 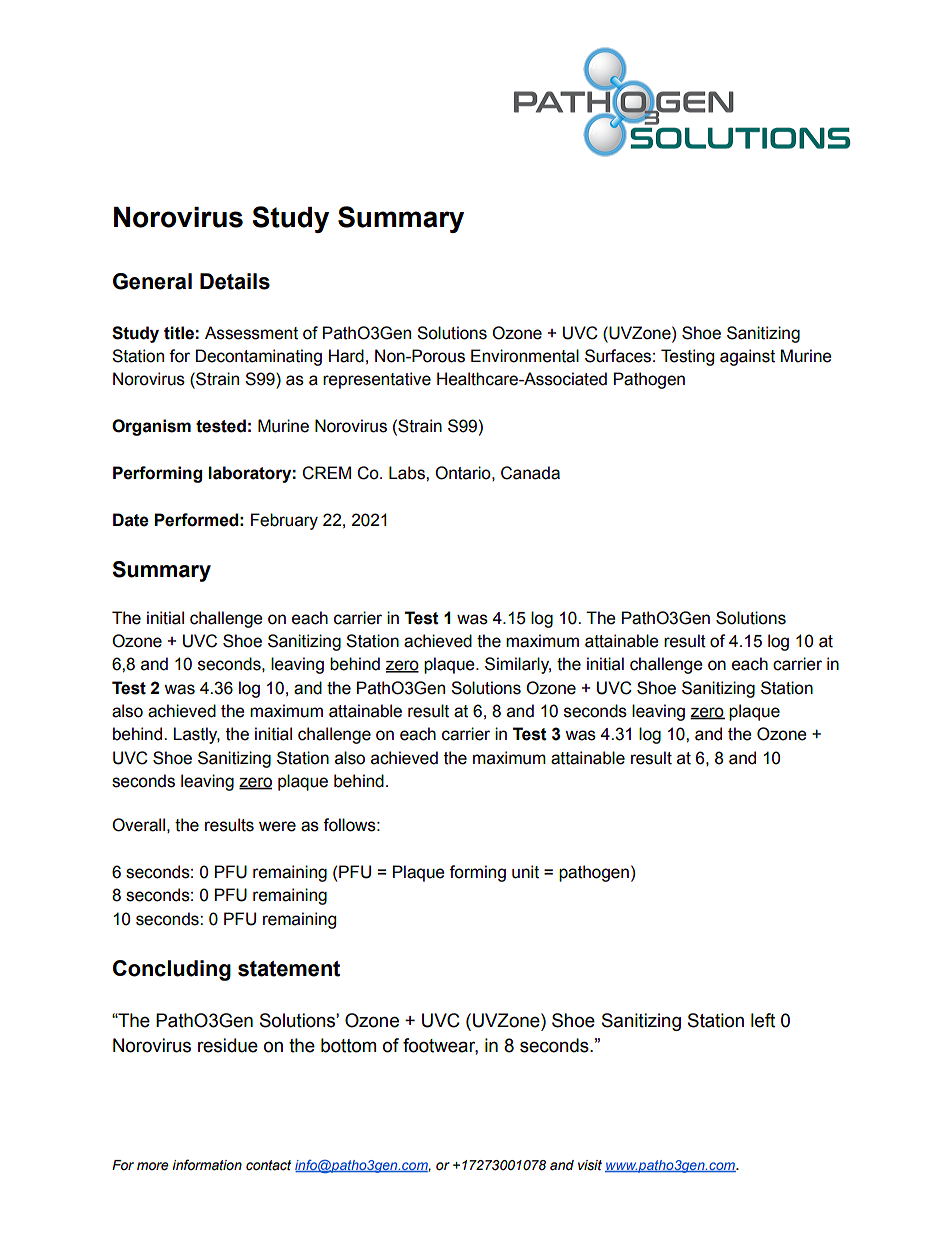 I want to click on Lastly, so click(x=196, y=735).
